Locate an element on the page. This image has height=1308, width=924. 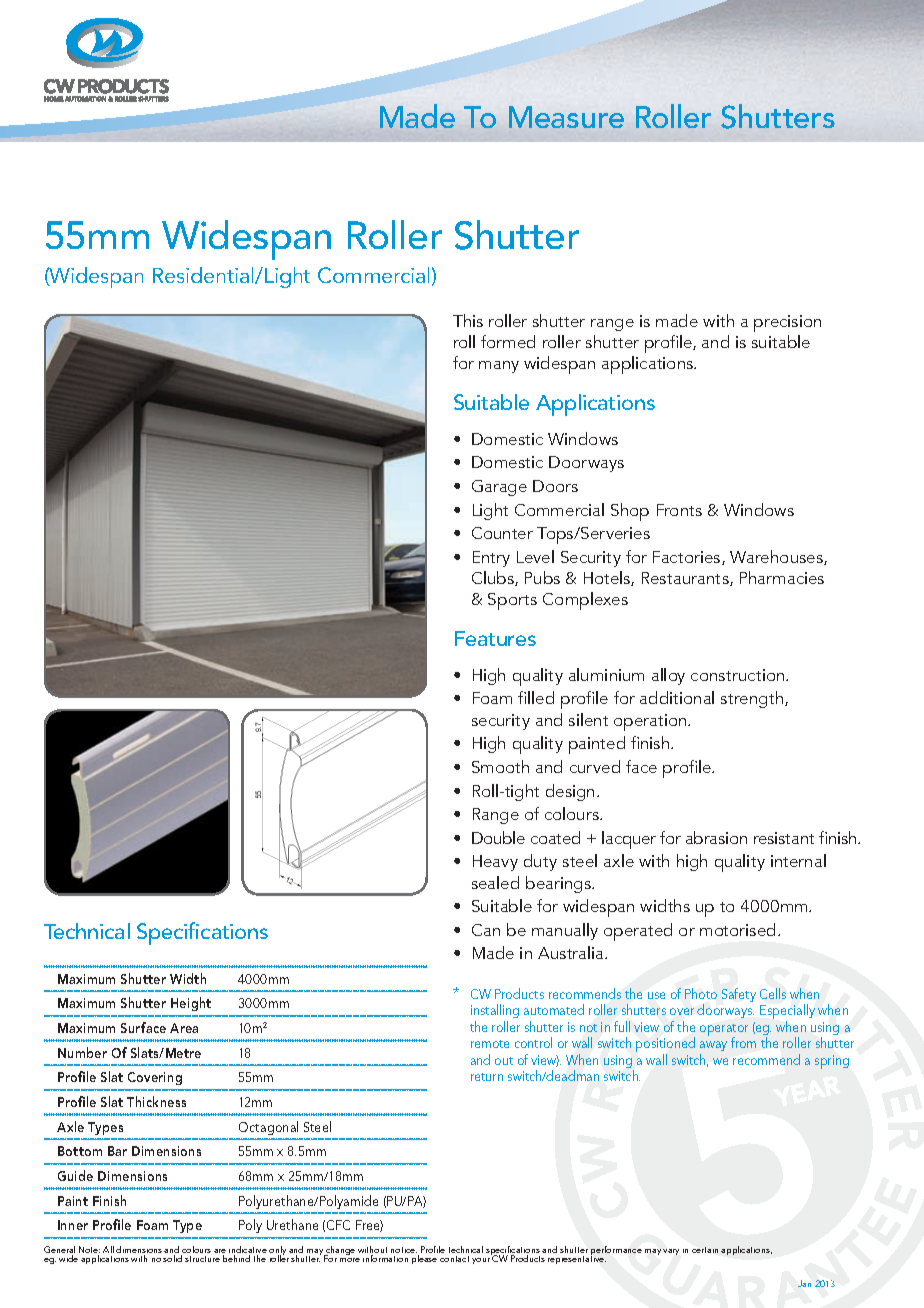
lled is located at coordinates (541, 697).
